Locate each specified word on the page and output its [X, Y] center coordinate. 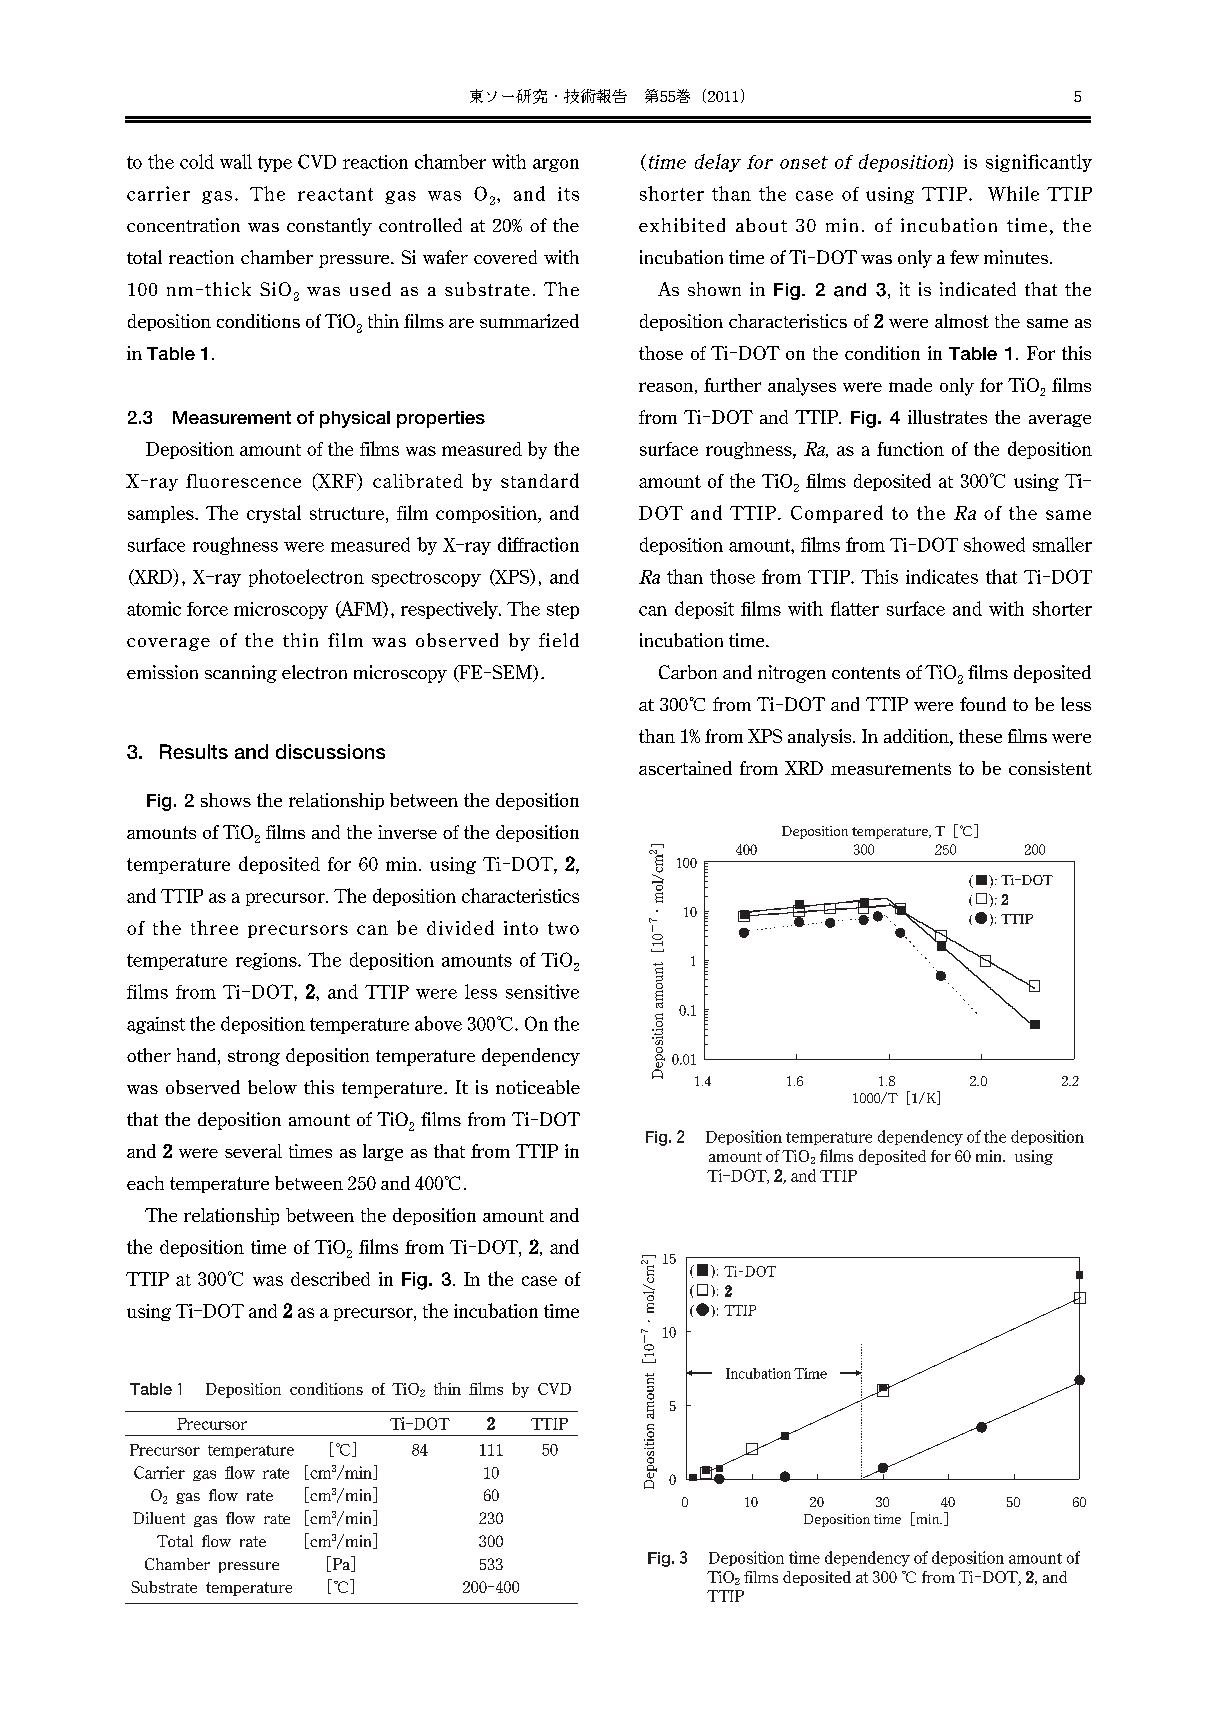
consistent [1050, 768]
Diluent [159, 1518]
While [1013, 193]
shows [226, 800]
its [568, 194]
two [563, 928]
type [275, 164]
